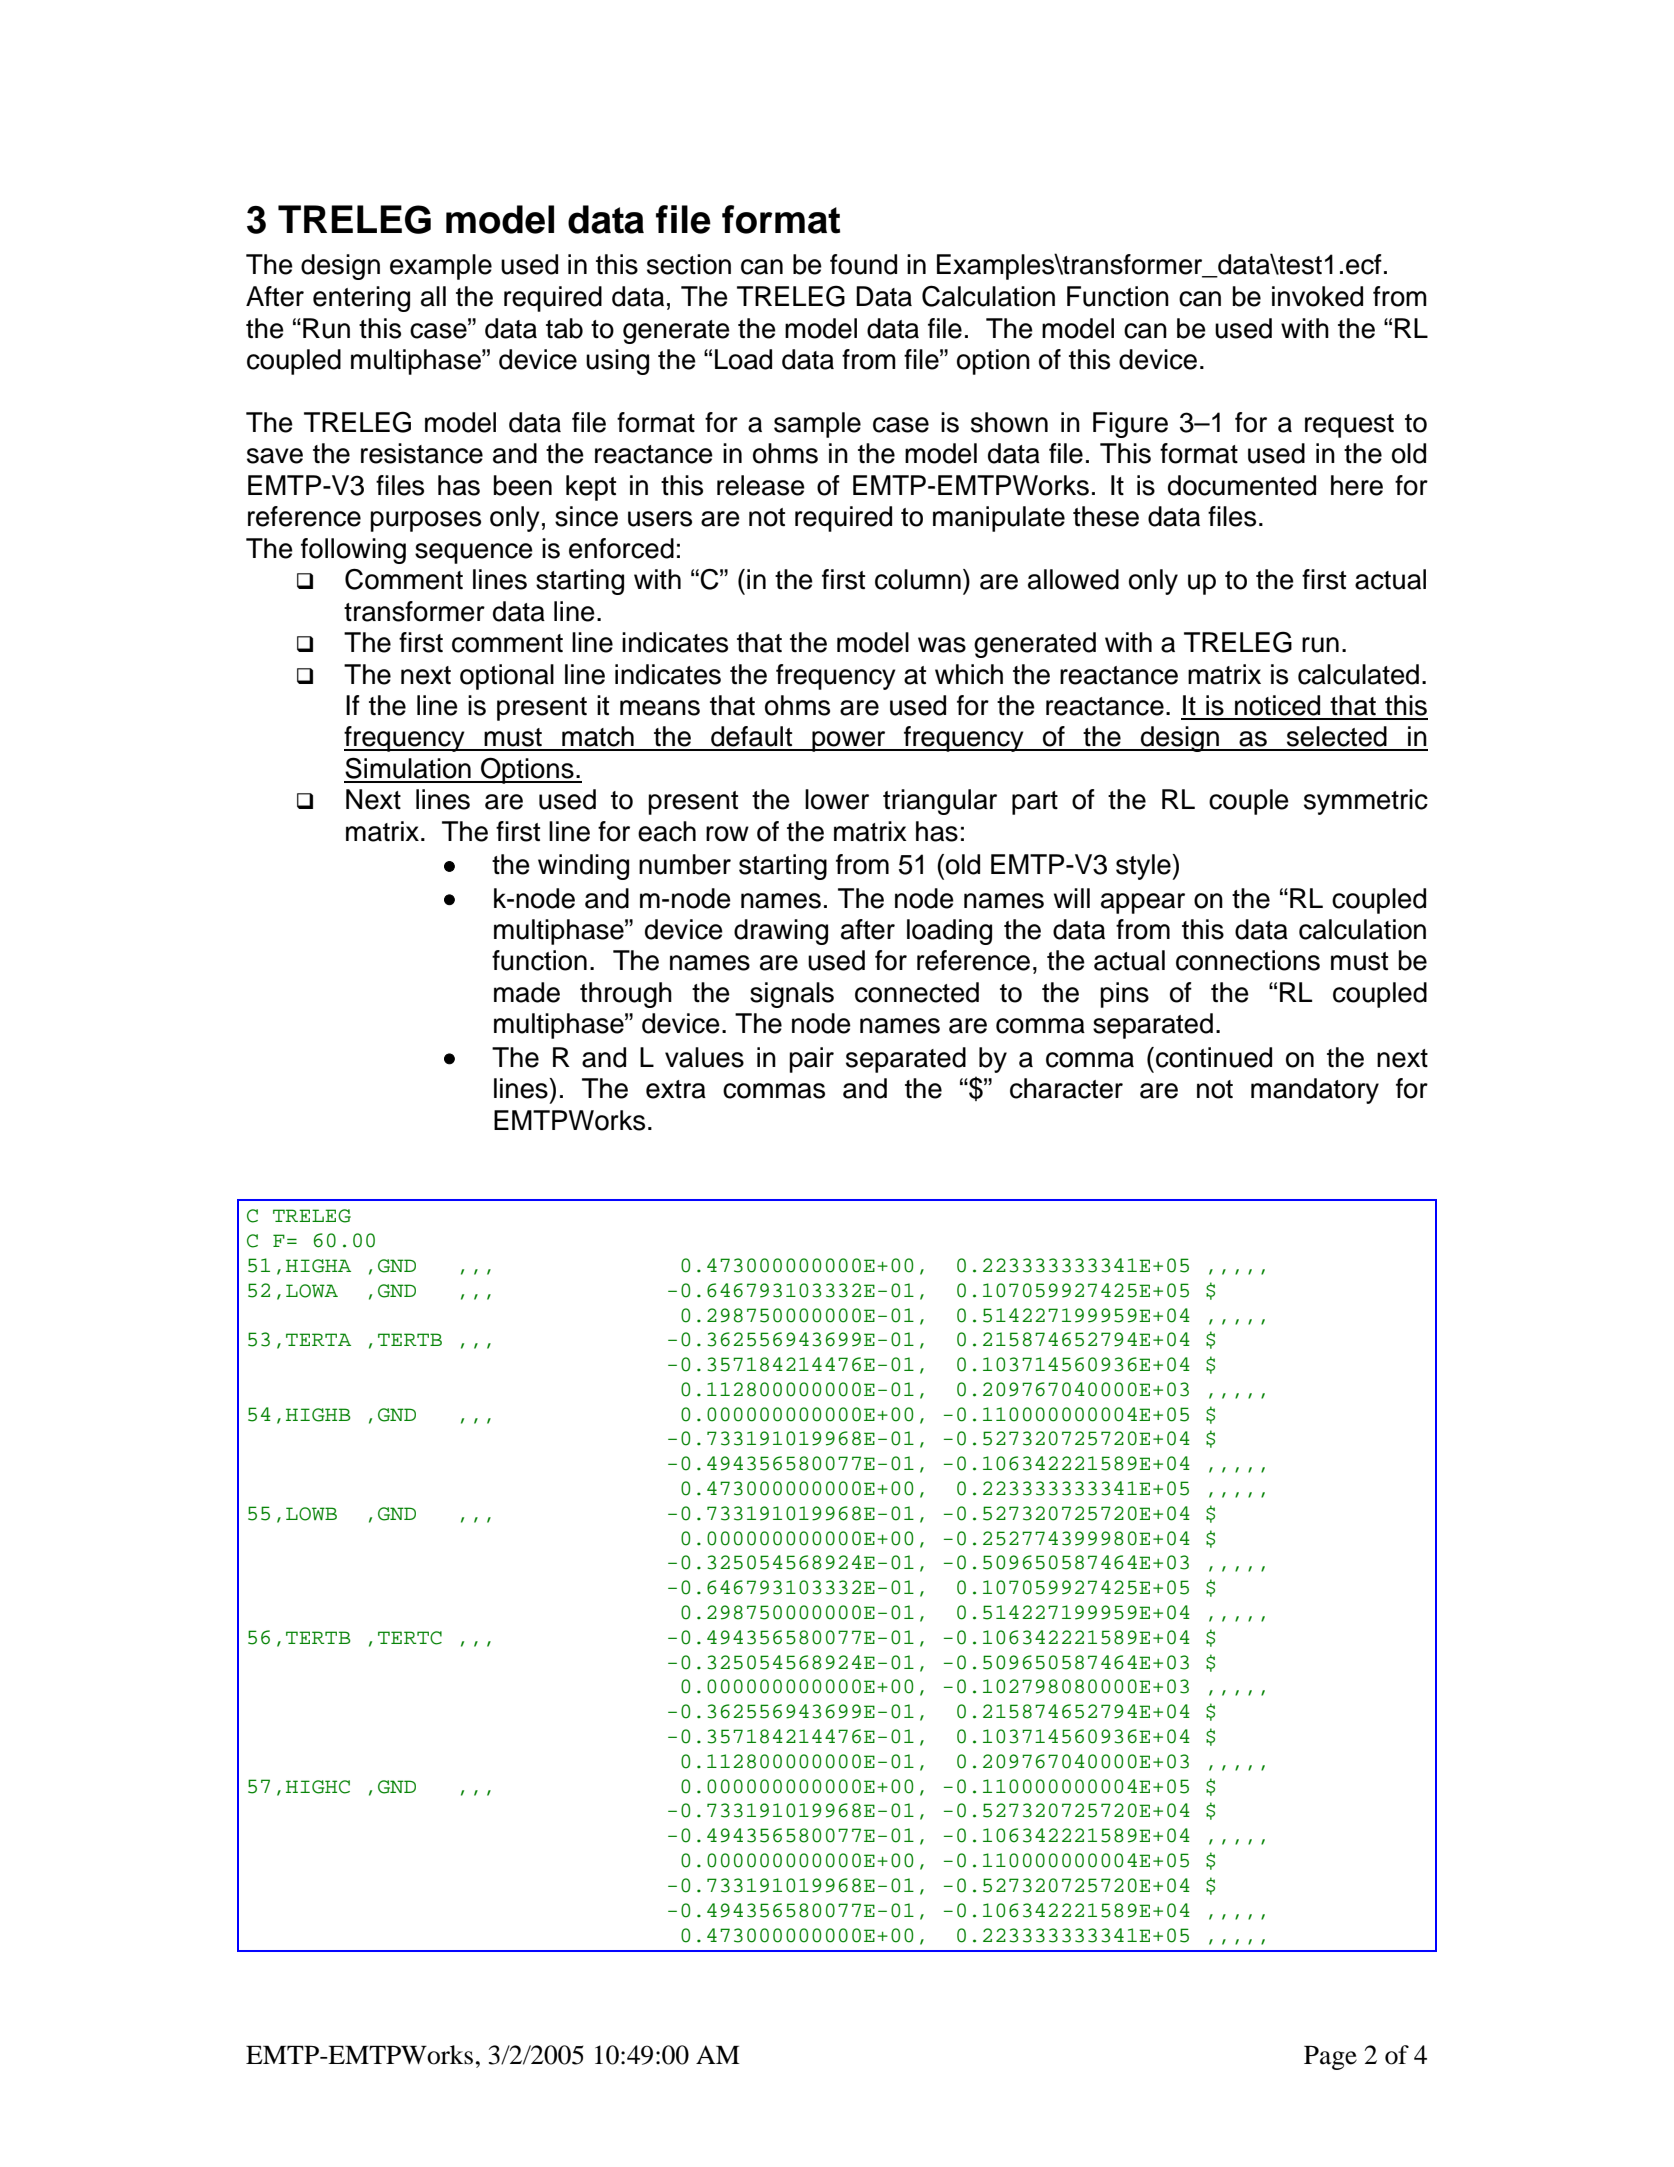  What do you see at coordinates (1317, 296) in the image?
I see `invoked` at bounding box center [1317, 296].
